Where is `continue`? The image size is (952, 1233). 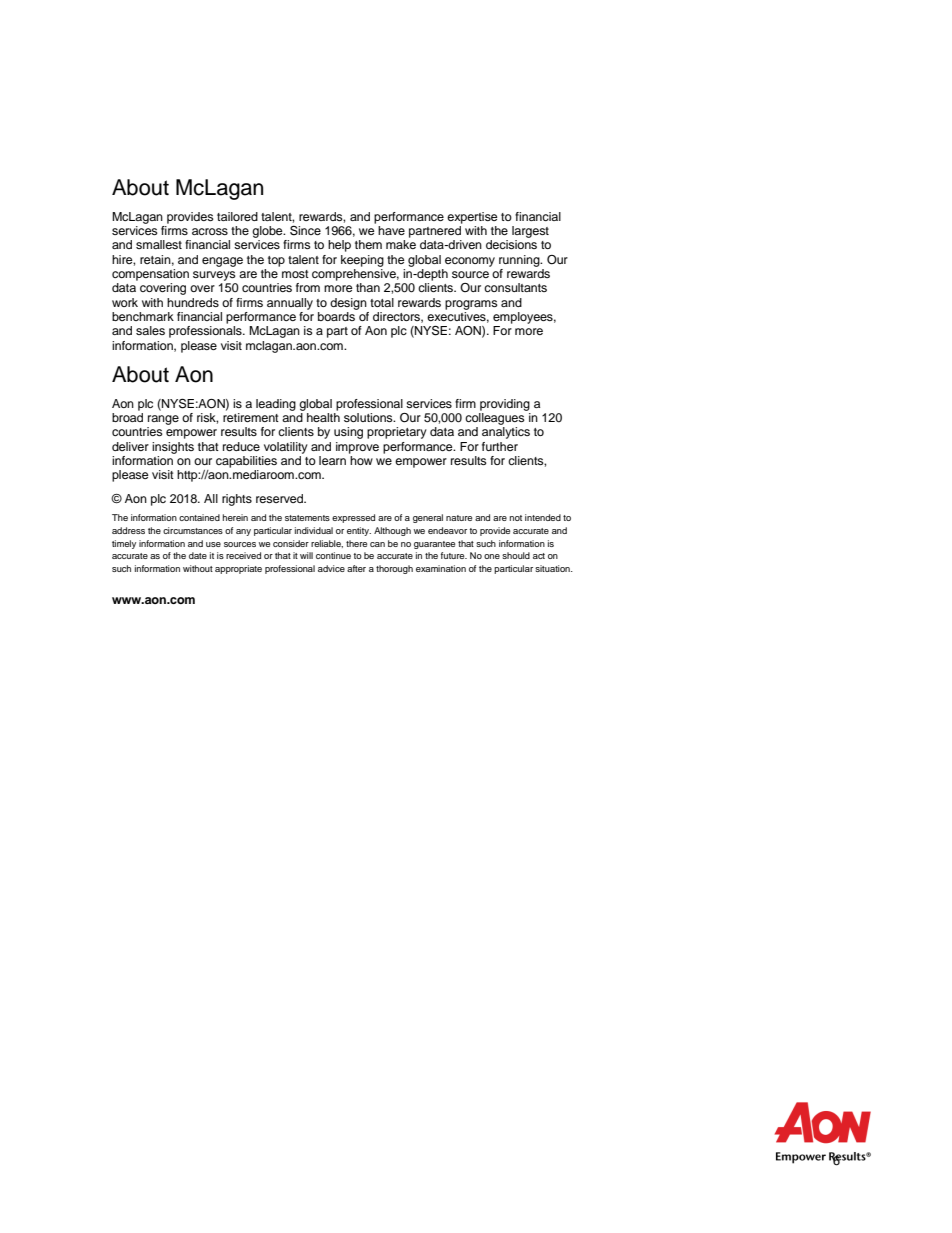 continue is located at coordinates (333, 555).
